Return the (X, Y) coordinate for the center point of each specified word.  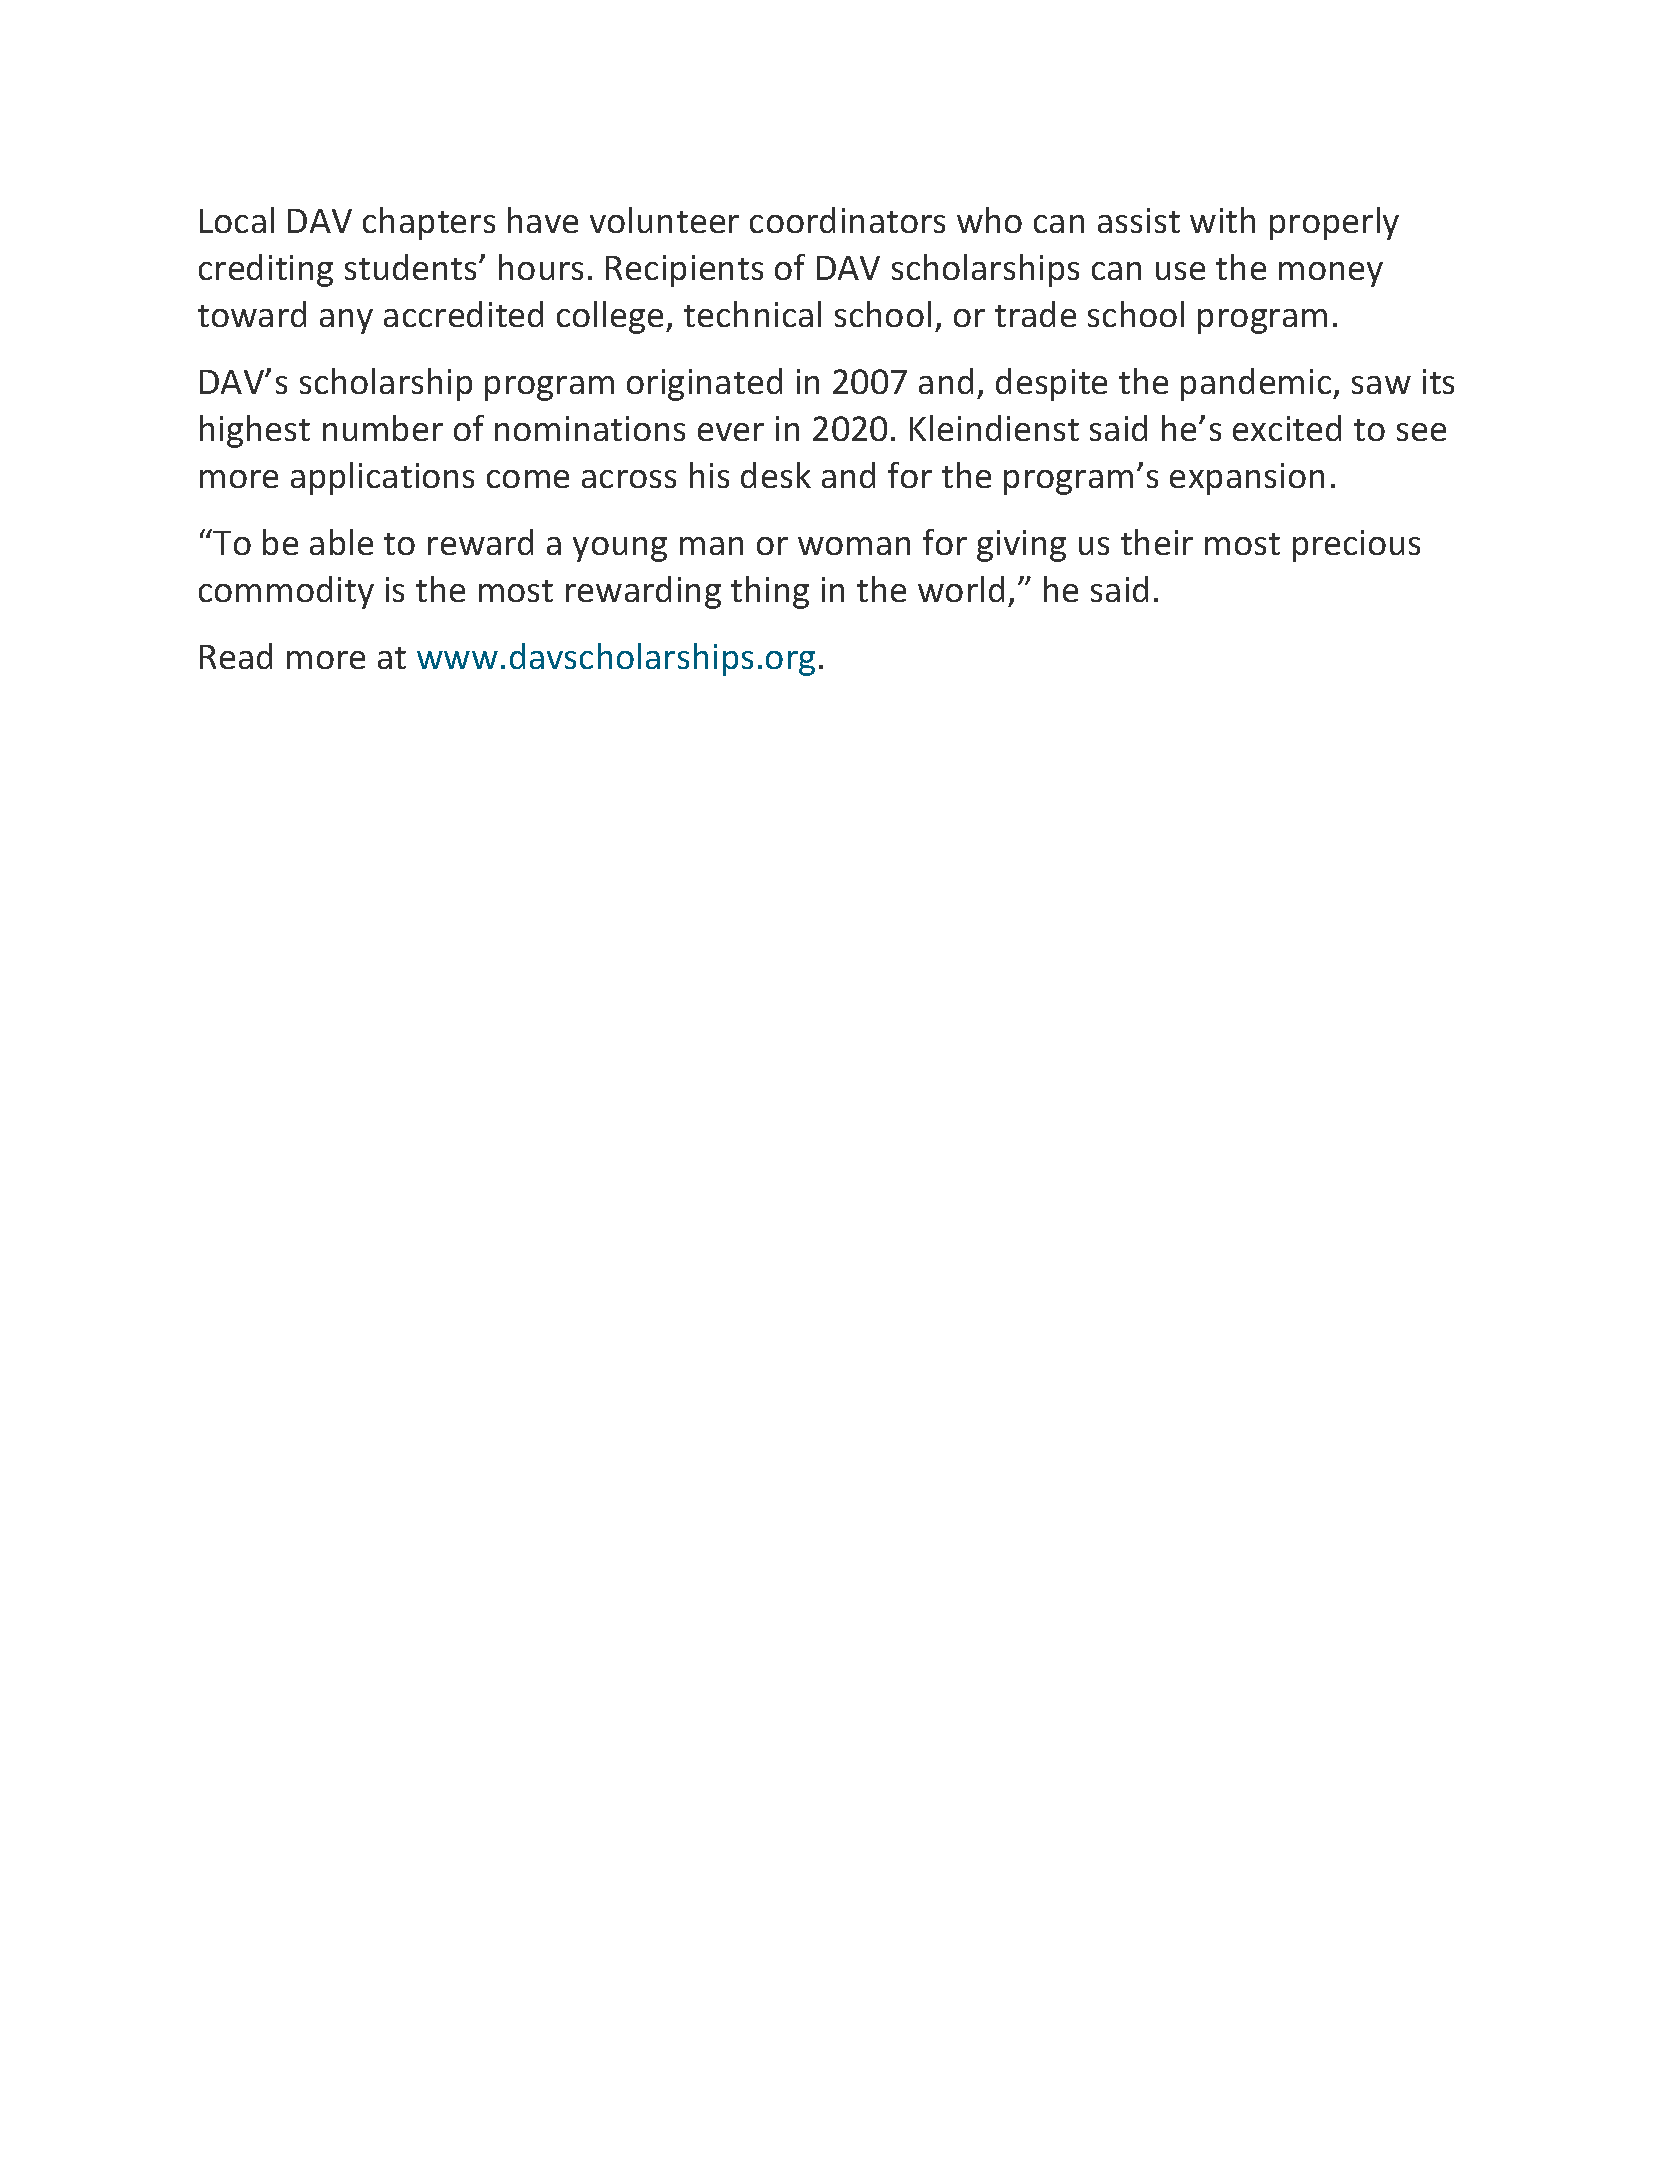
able (341, 542)
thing (770, 592)
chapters (429, 223)
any (346, 321)
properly (1334, 223)
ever (731, 432)
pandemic (1257, 384)
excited (1287, 428)
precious (1356, 546)
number (383, 428)
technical (752, 314)
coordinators (847, 220)
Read (236, 656)
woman (854, 546)
